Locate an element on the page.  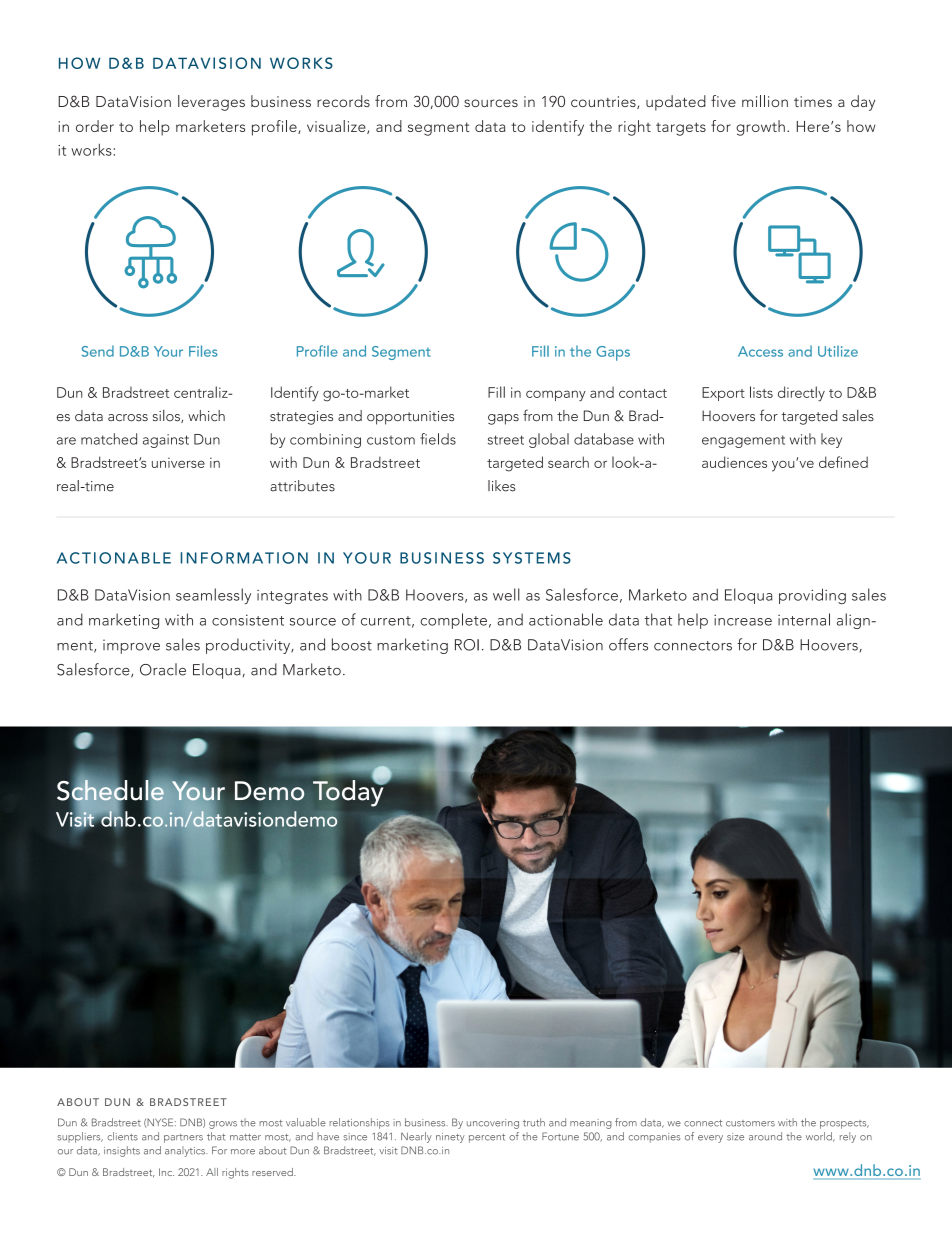
offers is located at coordinates (628, 644).
